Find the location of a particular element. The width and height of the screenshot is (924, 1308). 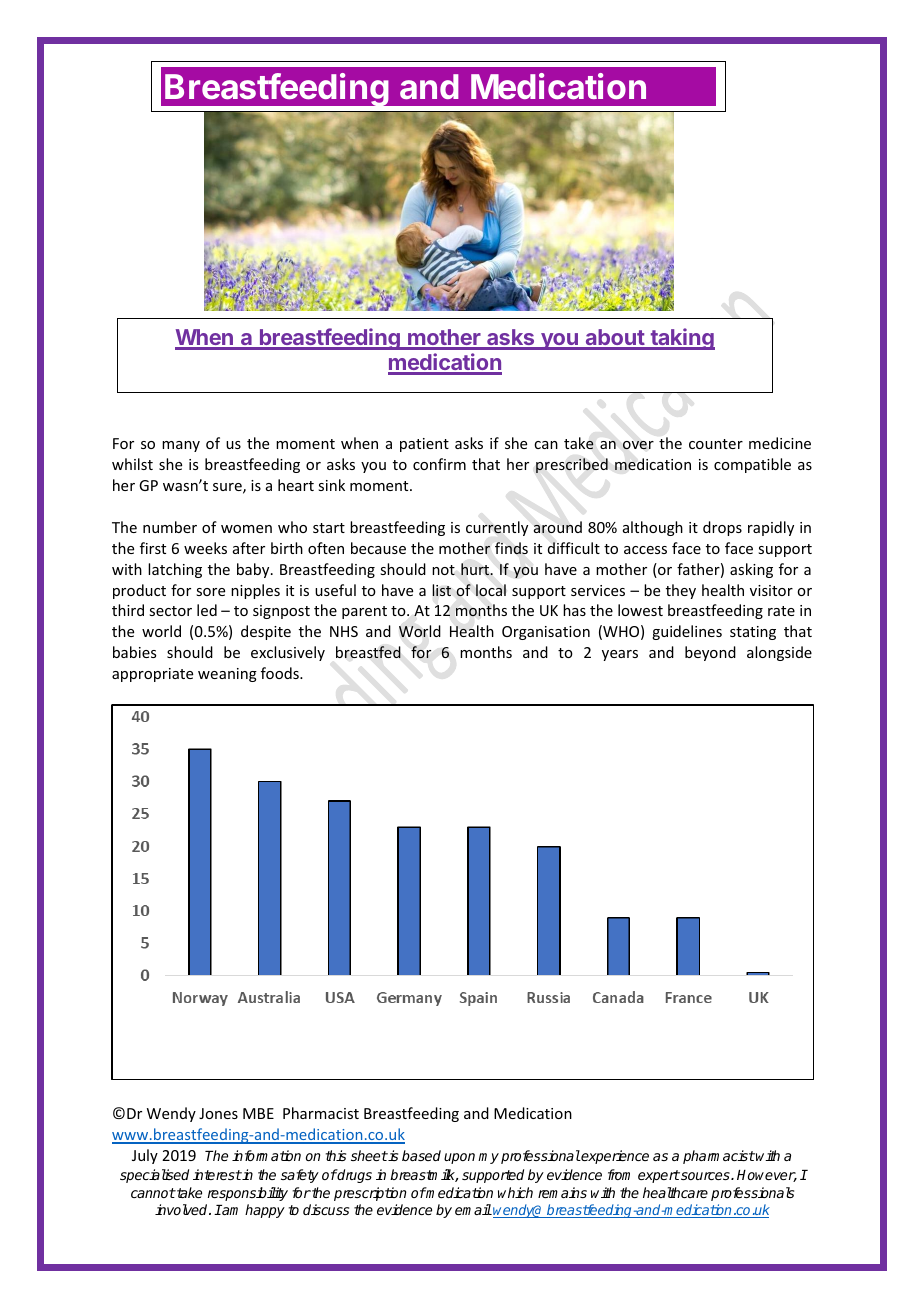

taking is located at coordinates (681, 339).
